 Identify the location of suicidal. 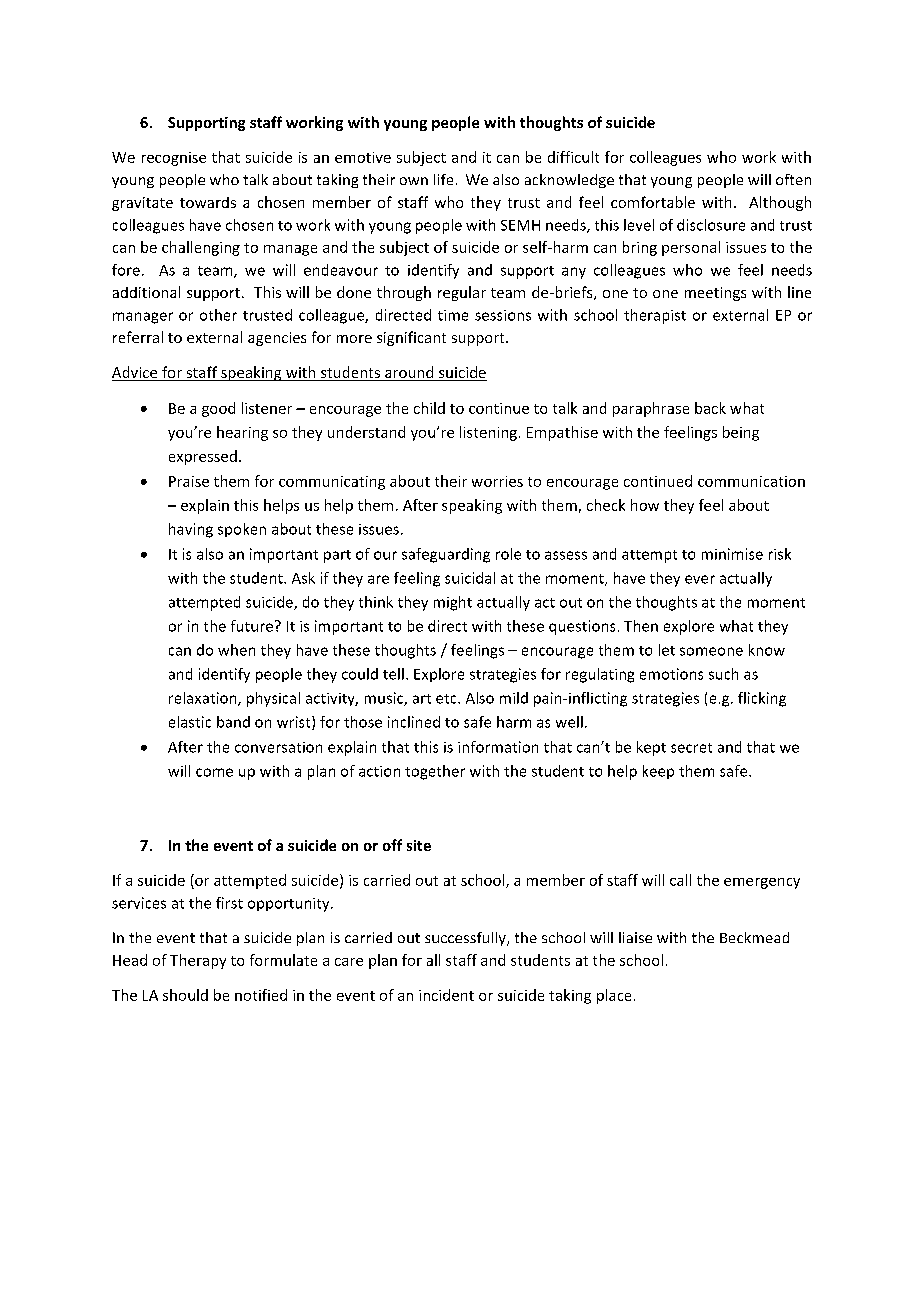
(470, 578).
